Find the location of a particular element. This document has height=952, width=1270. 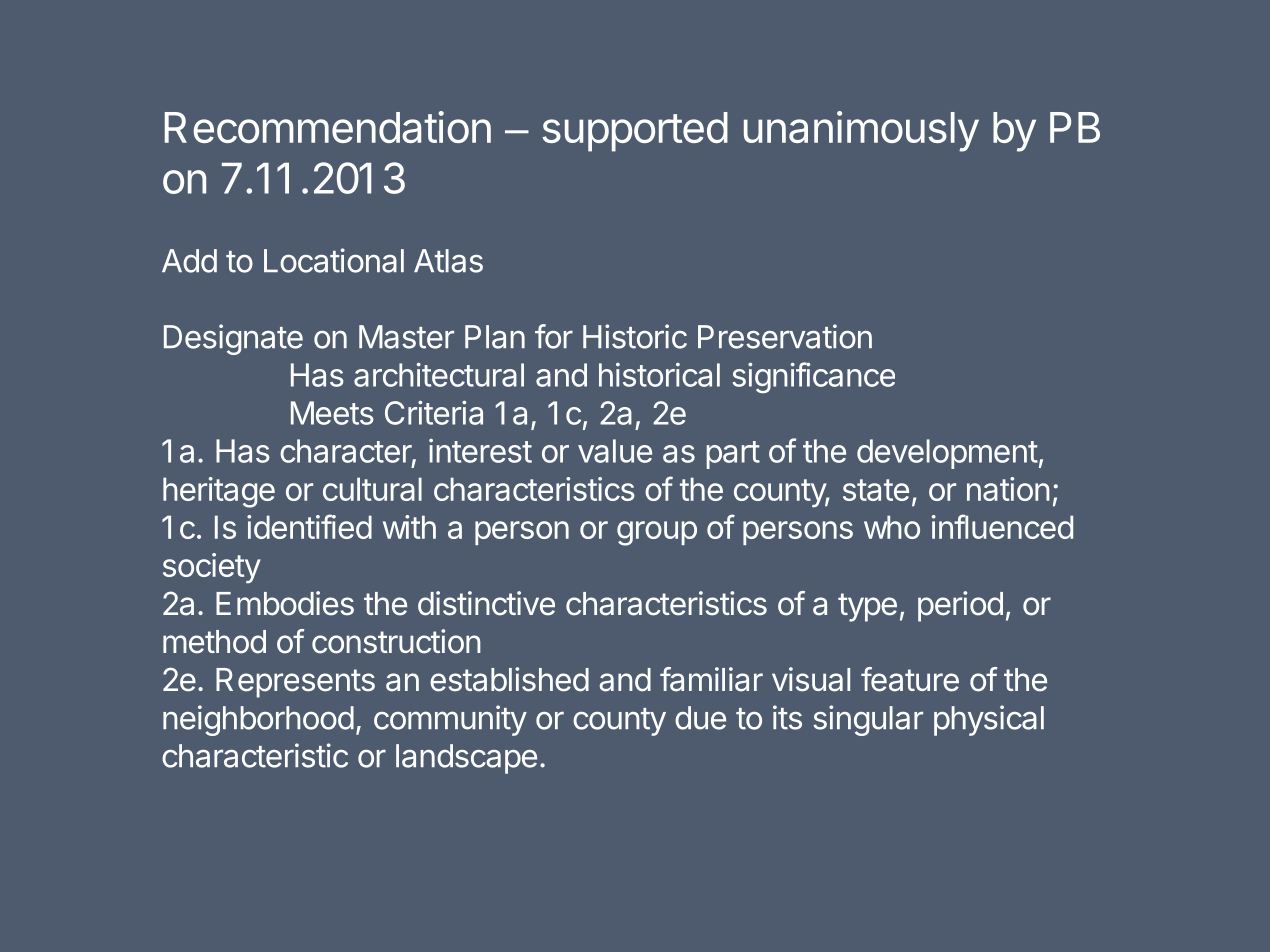

type is located at coordinates (867, 607).
